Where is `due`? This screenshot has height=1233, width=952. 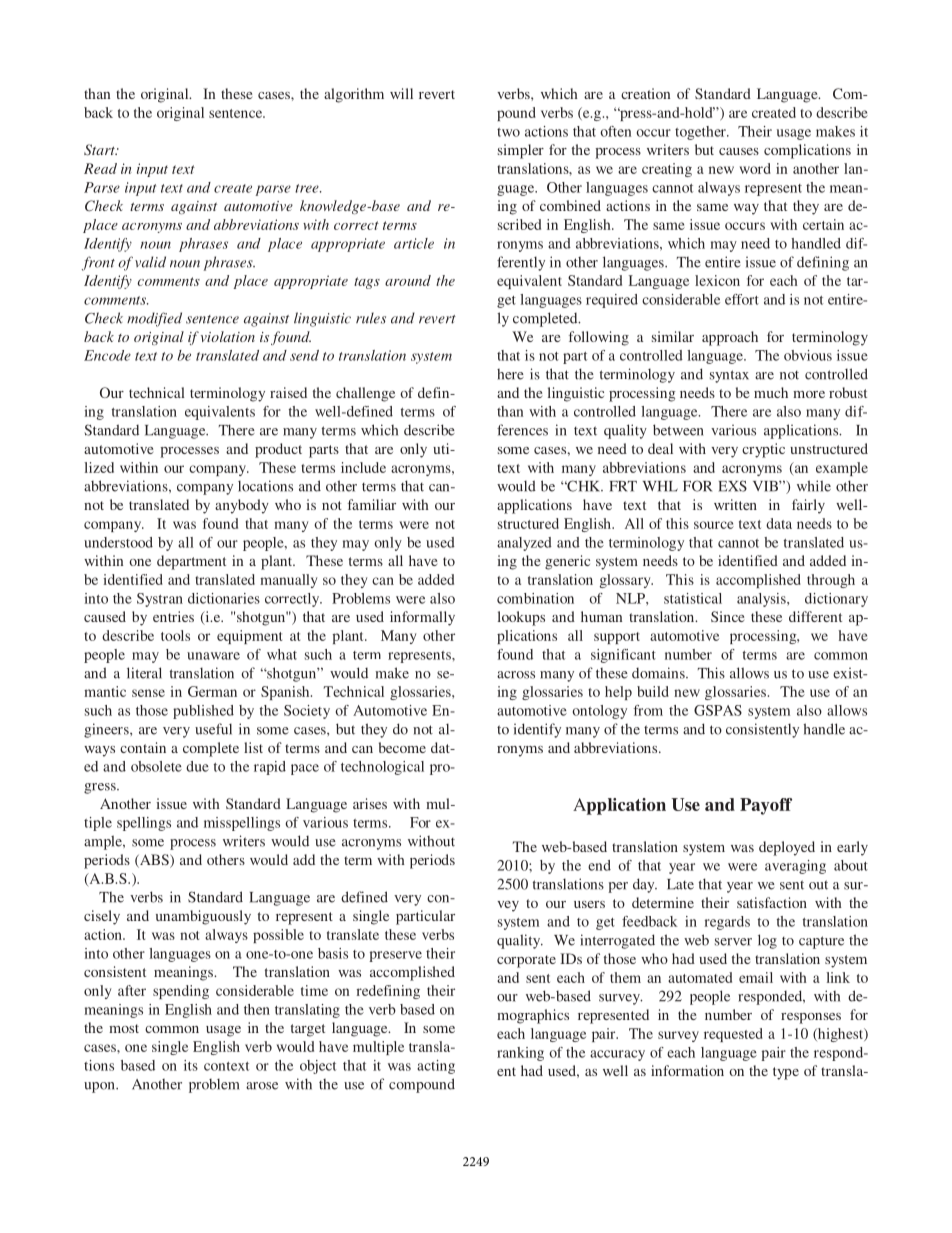
due is located at coordinates (197, 766).
